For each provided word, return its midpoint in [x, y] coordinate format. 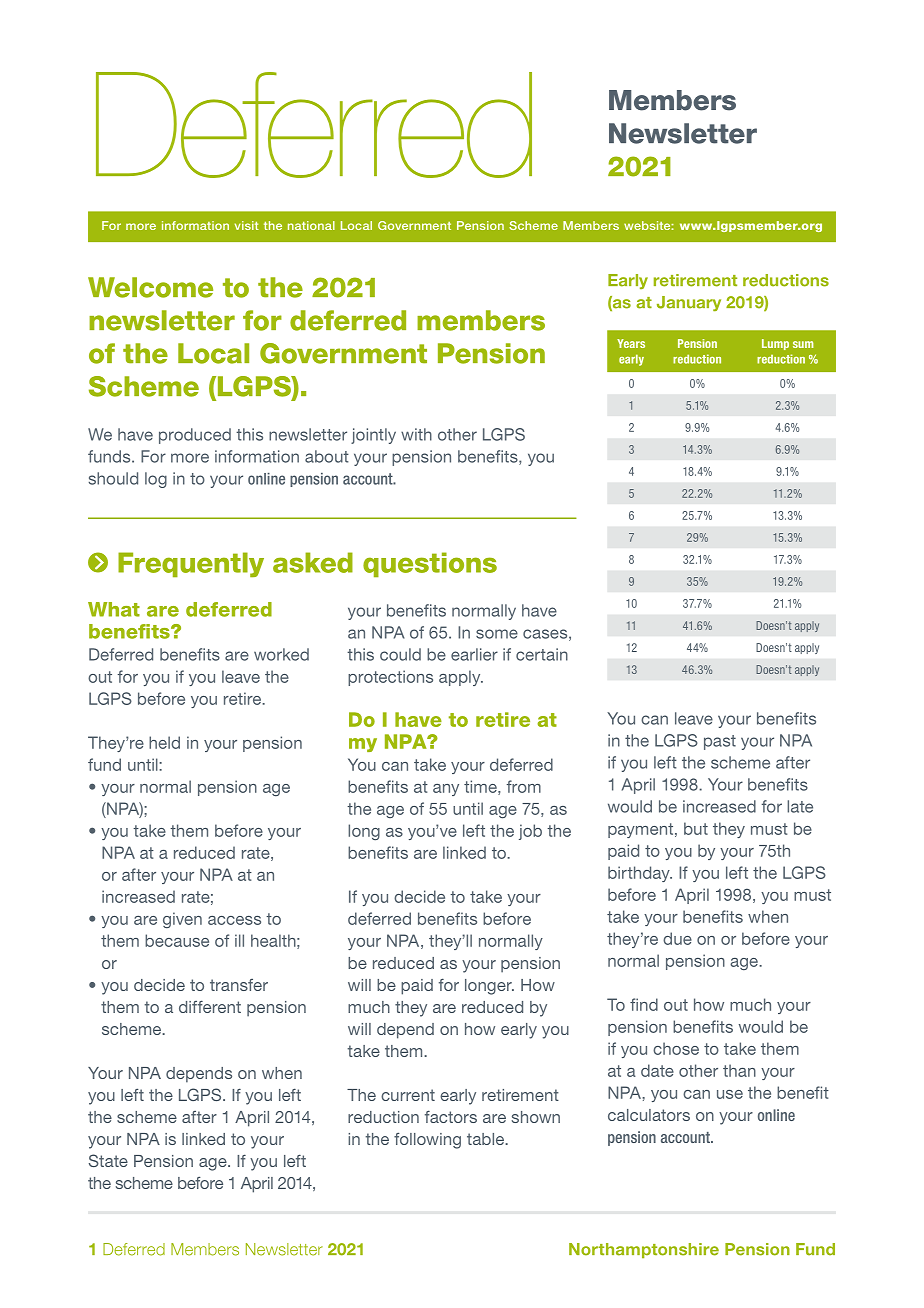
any [446, 790]
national [311, 225]
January [689, 303]
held [164, 742]
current [408, 1095]
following [427, 1141]
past [720, 742]
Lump [775, 344]
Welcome [150, 287]
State [108, 1160]
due [677, 938]
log [156, 480]
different [210, 1006]
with [416, 434]
